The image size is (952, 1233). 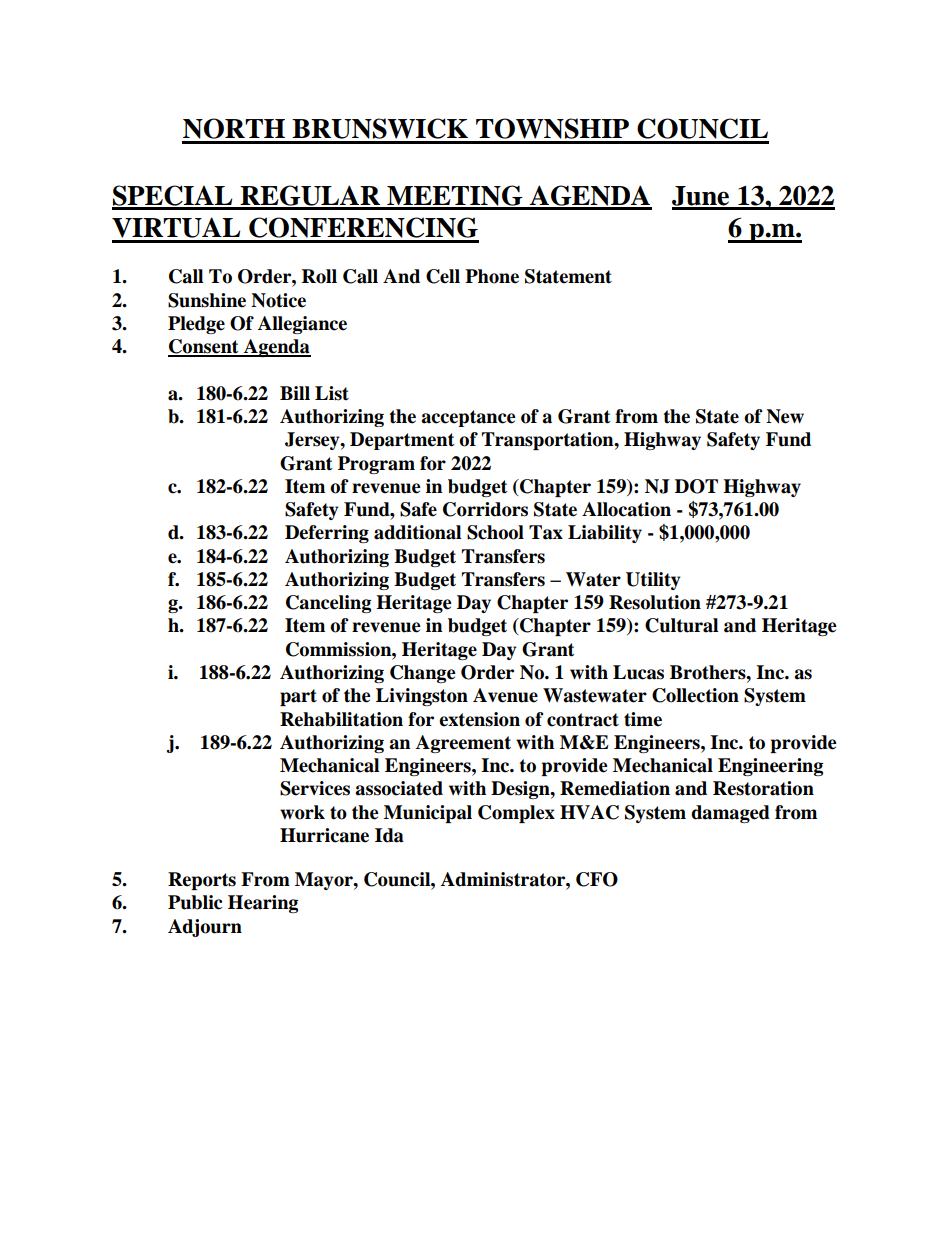 What do you see at coordinates (653, 581) in the screenshot?
I see `Utility` at bounding box center [653, 581].
